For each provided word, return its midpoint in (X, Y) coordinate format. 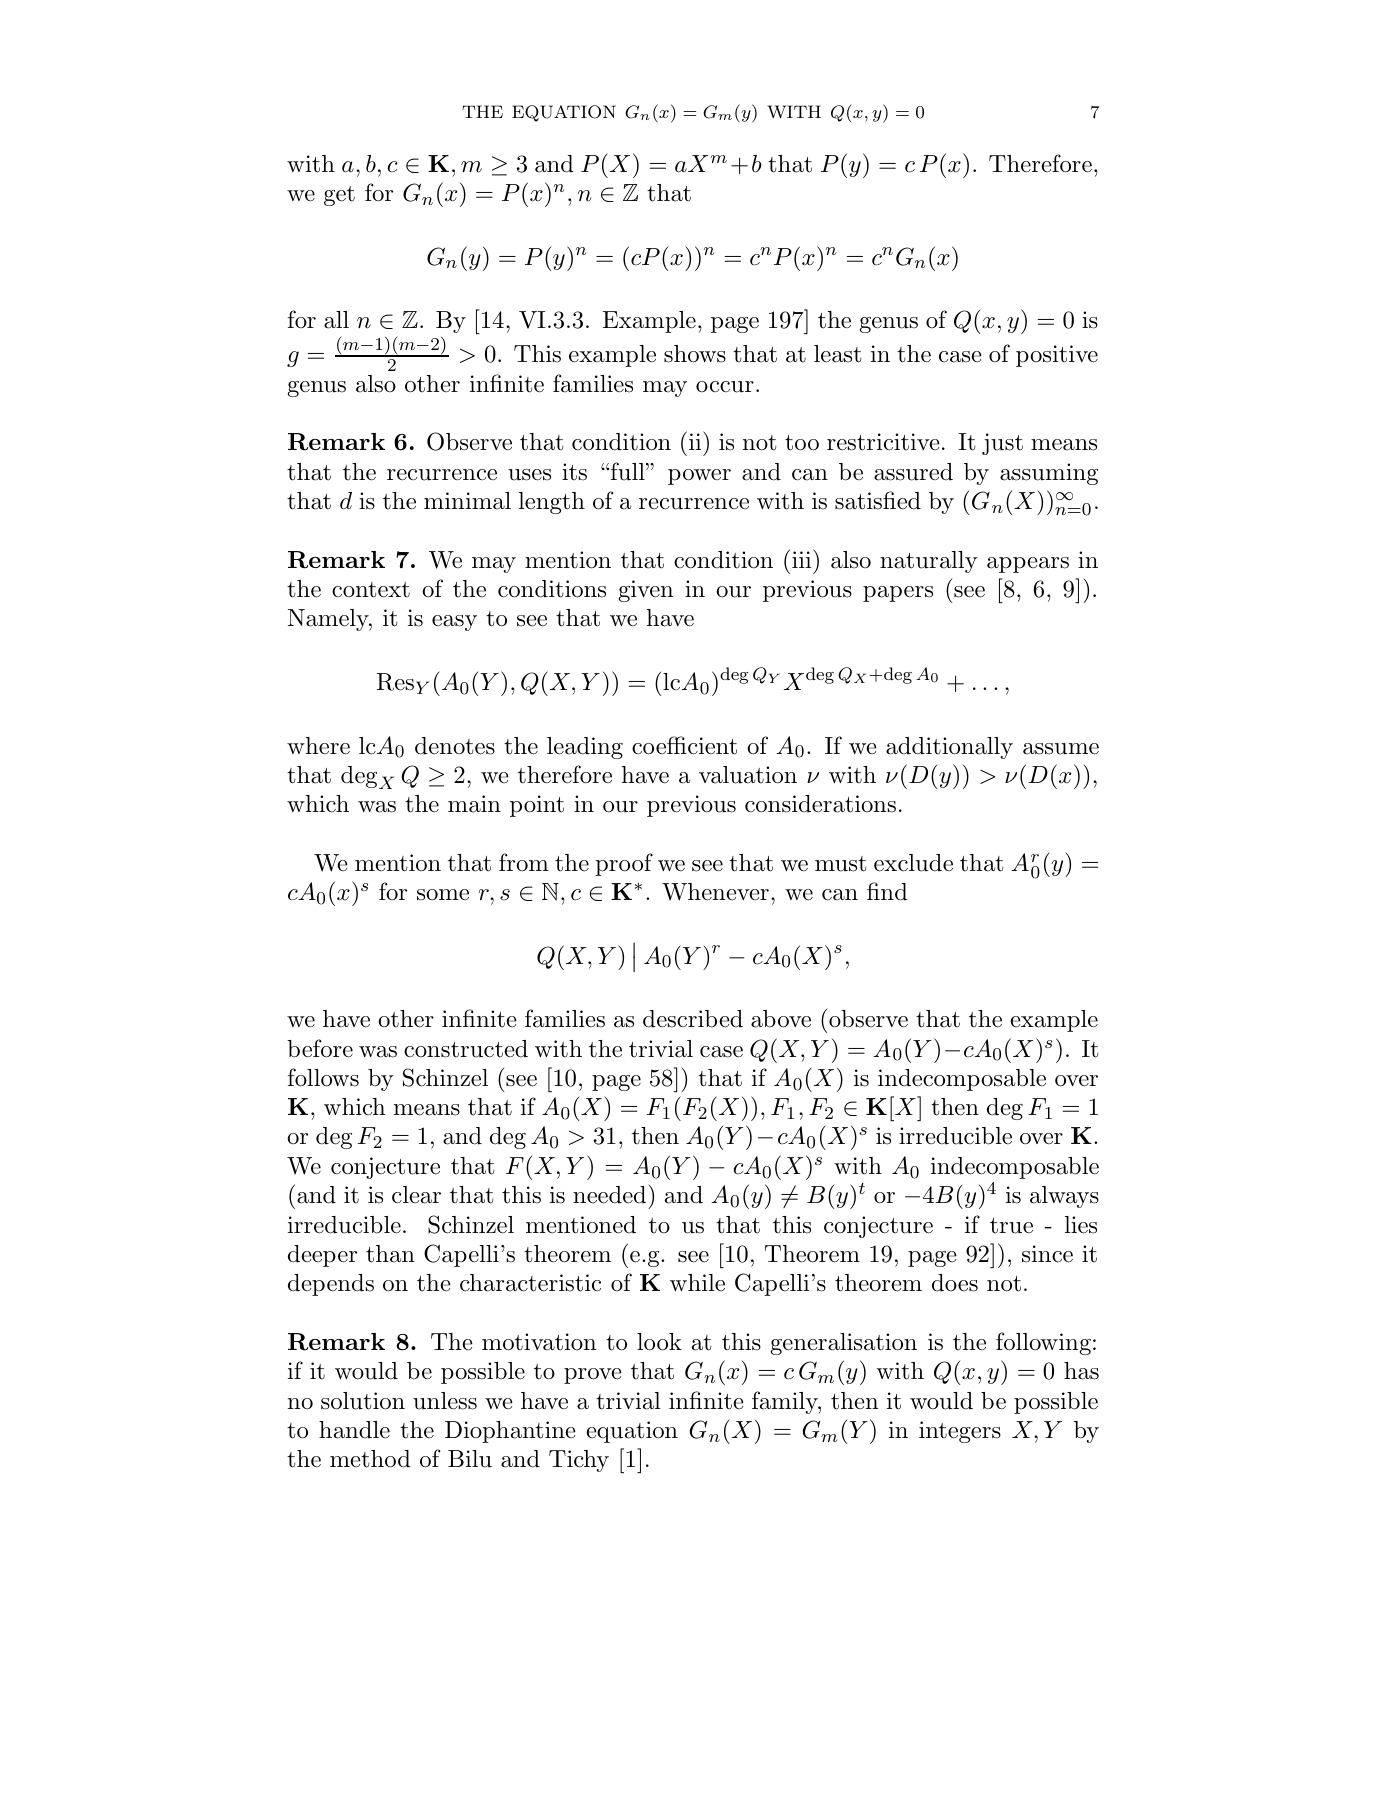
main (474, 804)
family (786, 1402)
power (699, 477)
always (1064, 1197)
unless (445, 1401)
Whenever (715, 892)
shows (695, 354)
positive (1057, 356)
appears (1028, 565)
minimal (467, 501)
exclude (913, 863)
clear (416, 1195)
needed (611, 1194)
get (339, 196)
